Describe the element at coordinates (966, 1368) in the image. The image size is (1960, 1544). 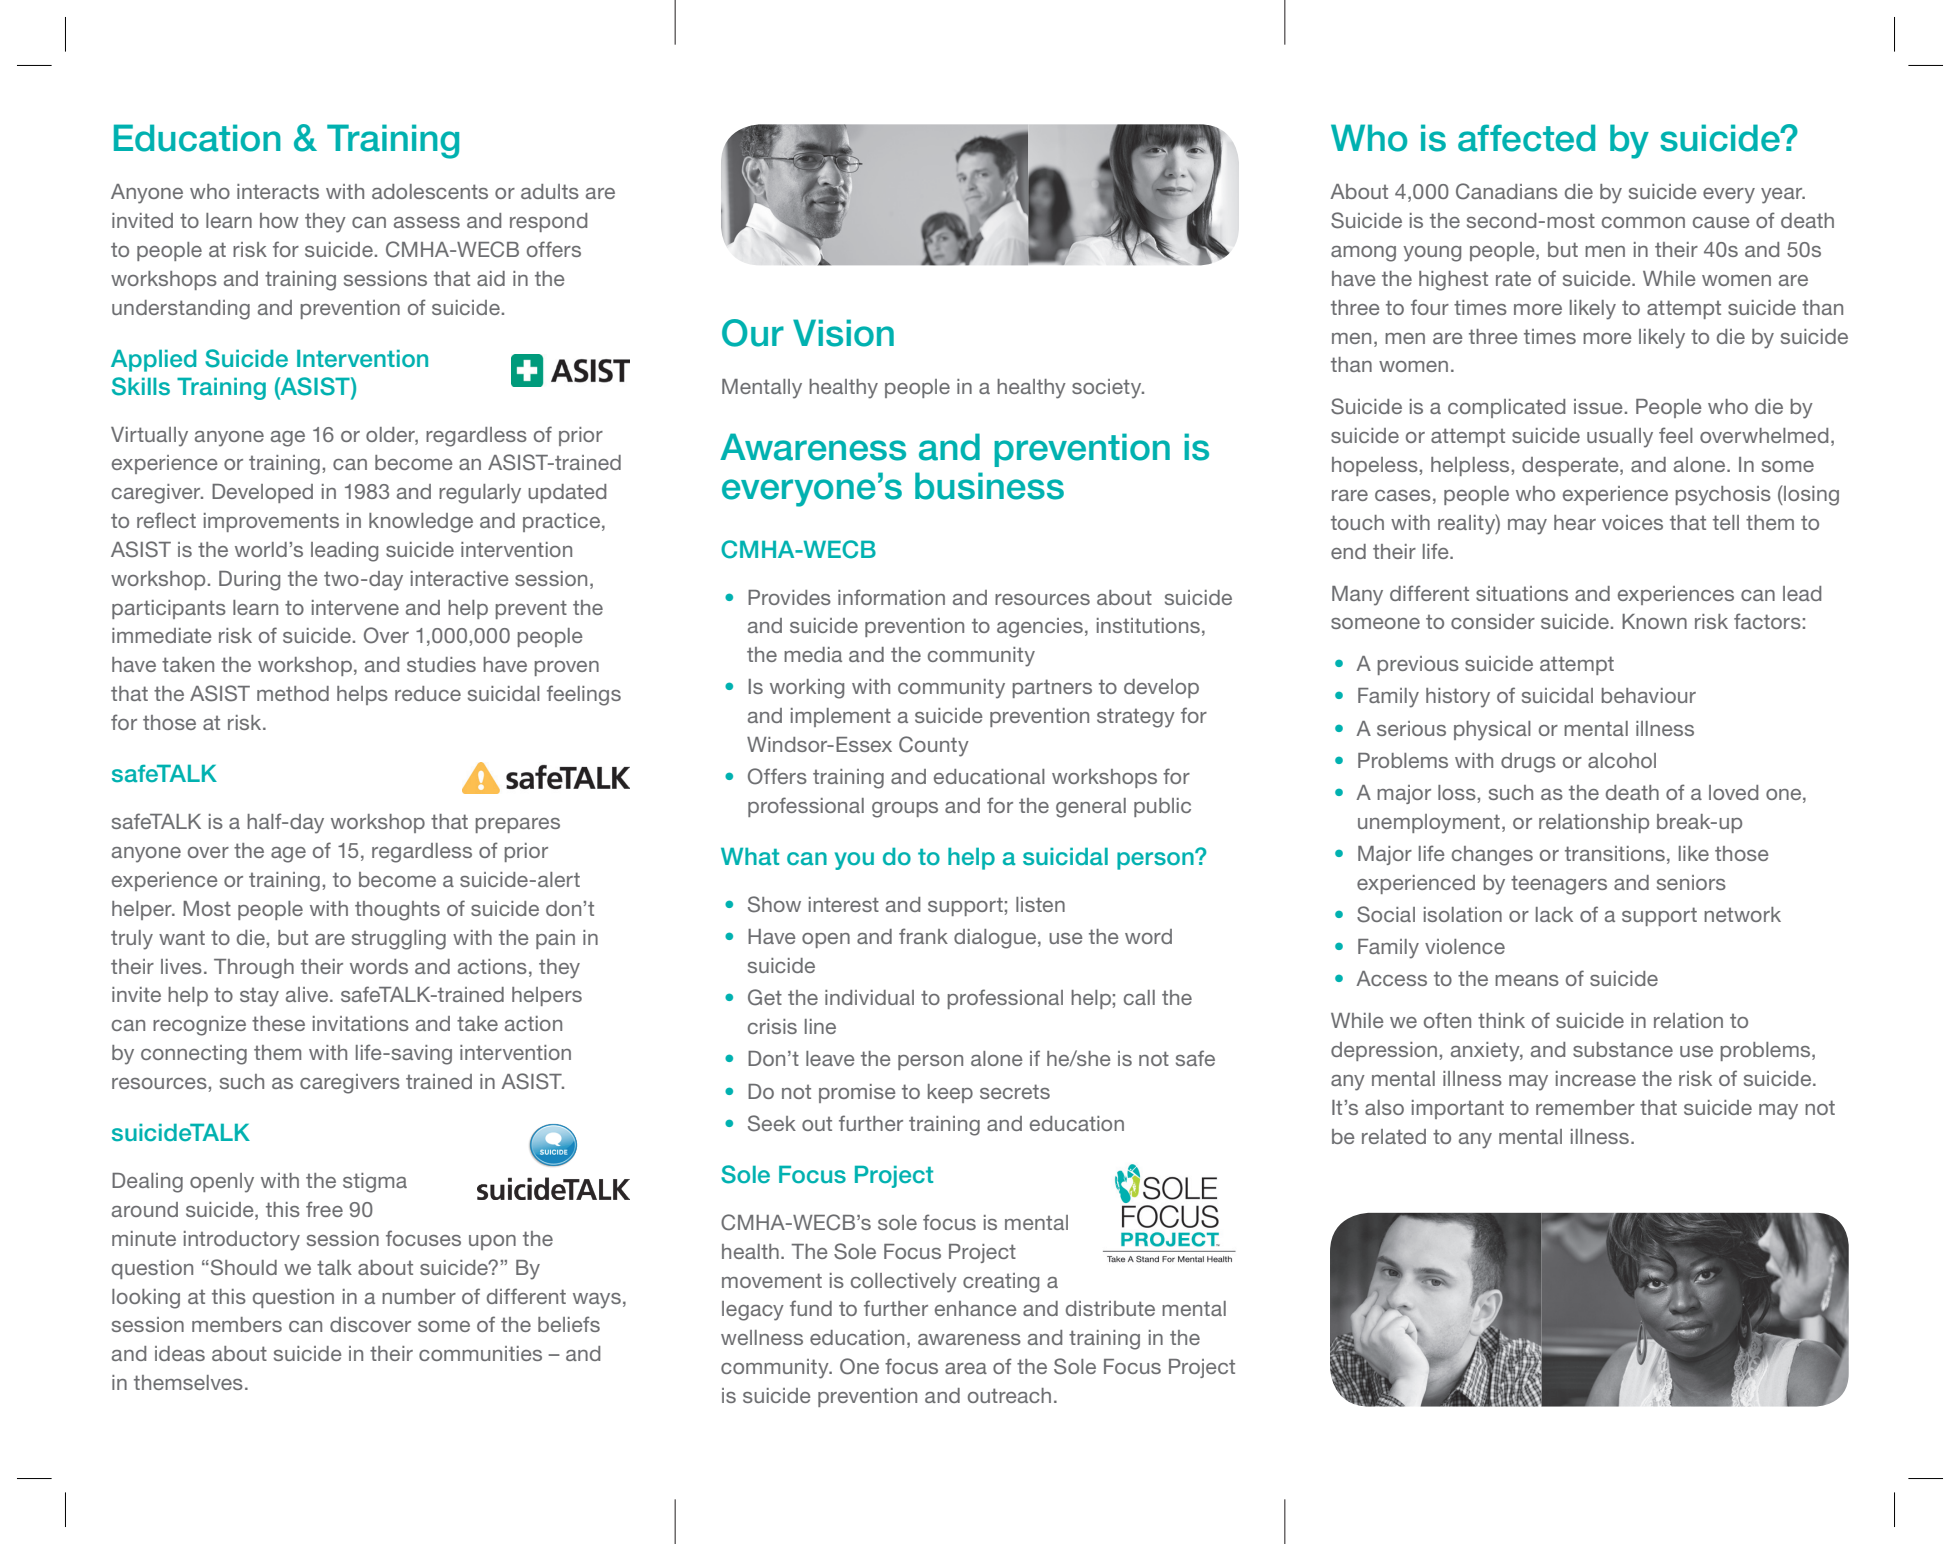
I see `area` at that location.
